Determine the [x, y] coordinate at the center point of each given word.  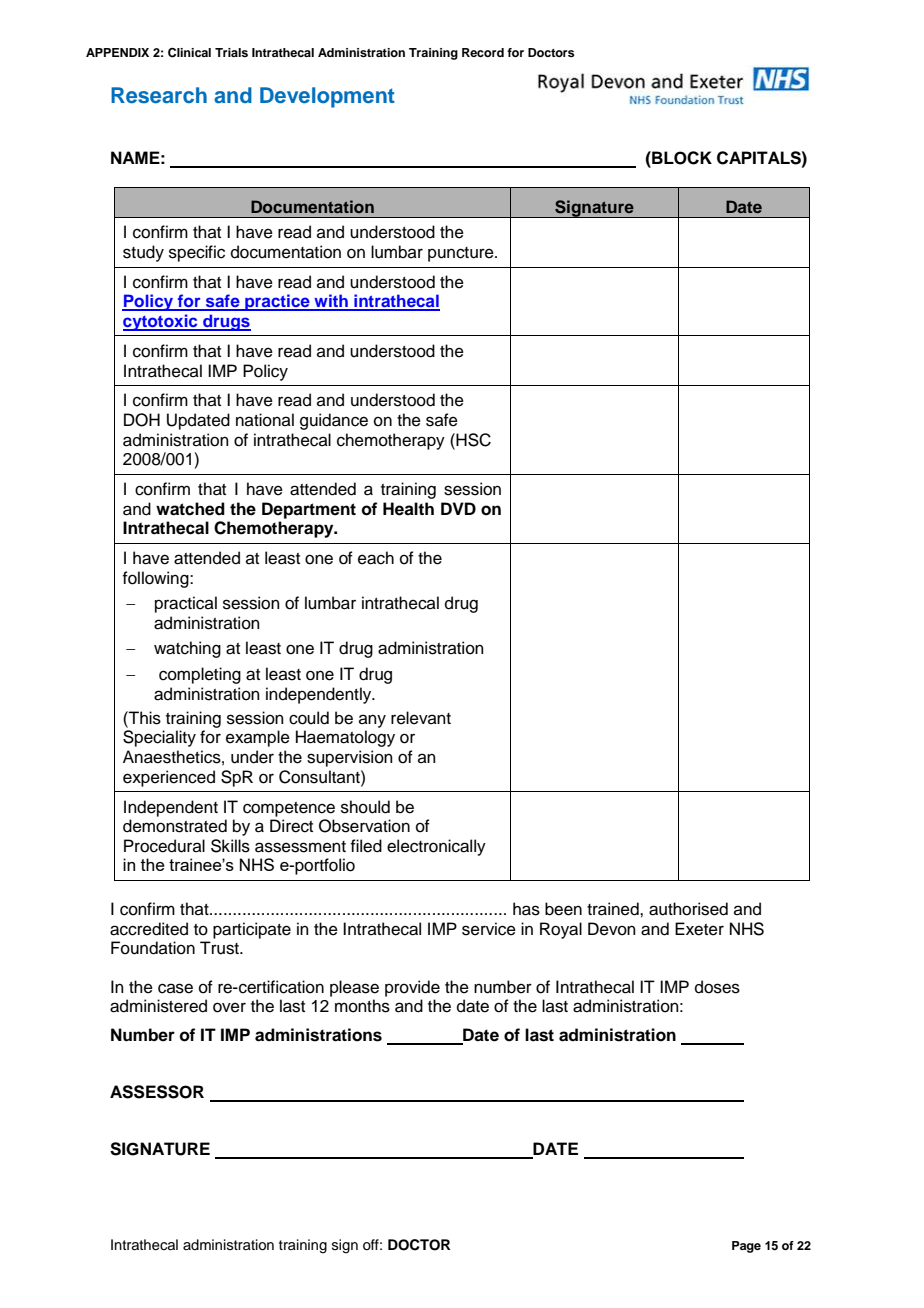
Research [159, 95]
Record [483, 52]
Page [746, 1247]
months [362, 1006]
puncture [462, 254]
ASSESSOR [157, 1092]
